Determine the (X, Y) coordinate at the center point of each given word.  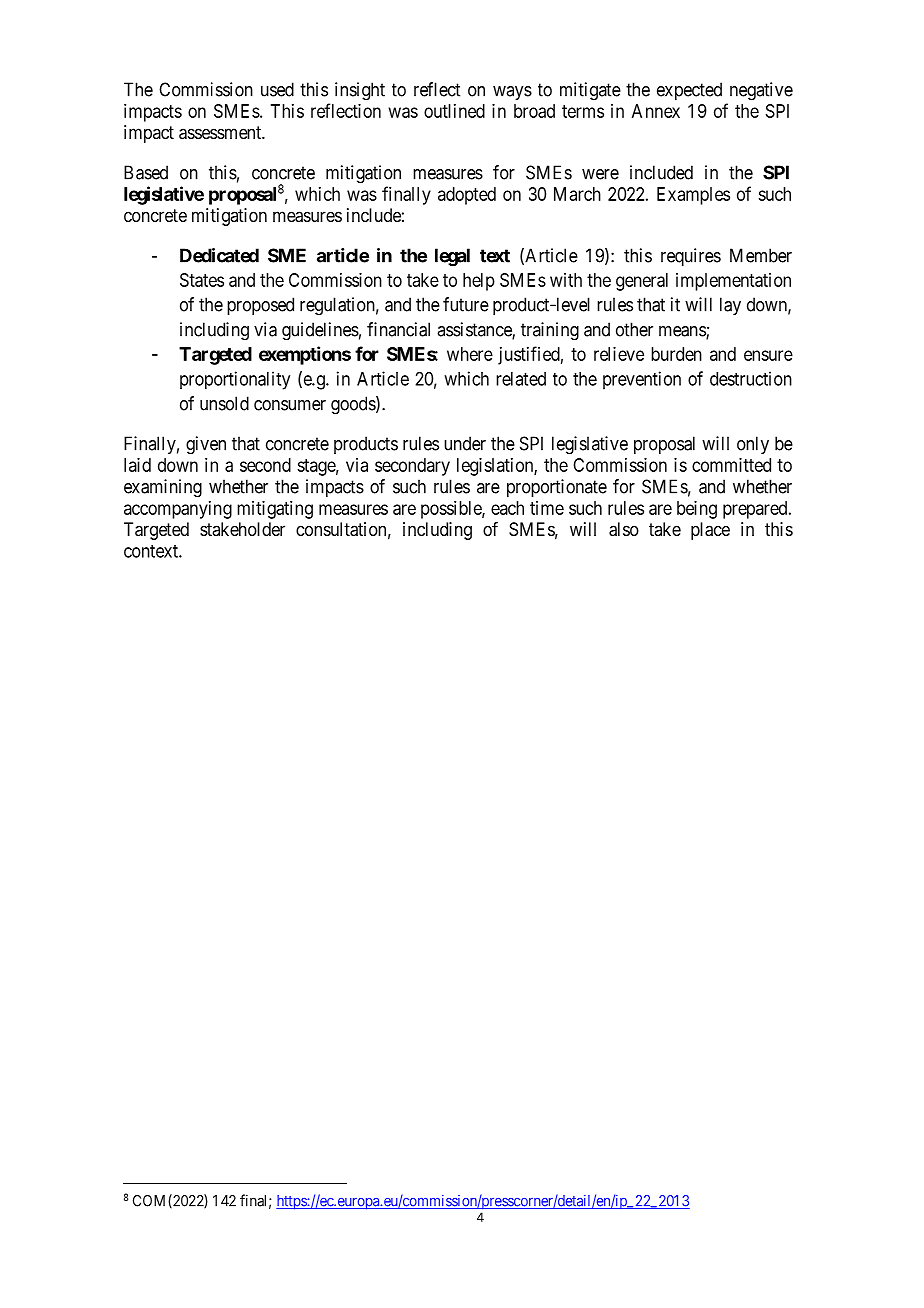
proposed (260, 306)
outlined (454, 111)
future (466, 304)
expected (689, 91)
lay (730, 306)
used (277, 89)
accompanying (178, 510)
